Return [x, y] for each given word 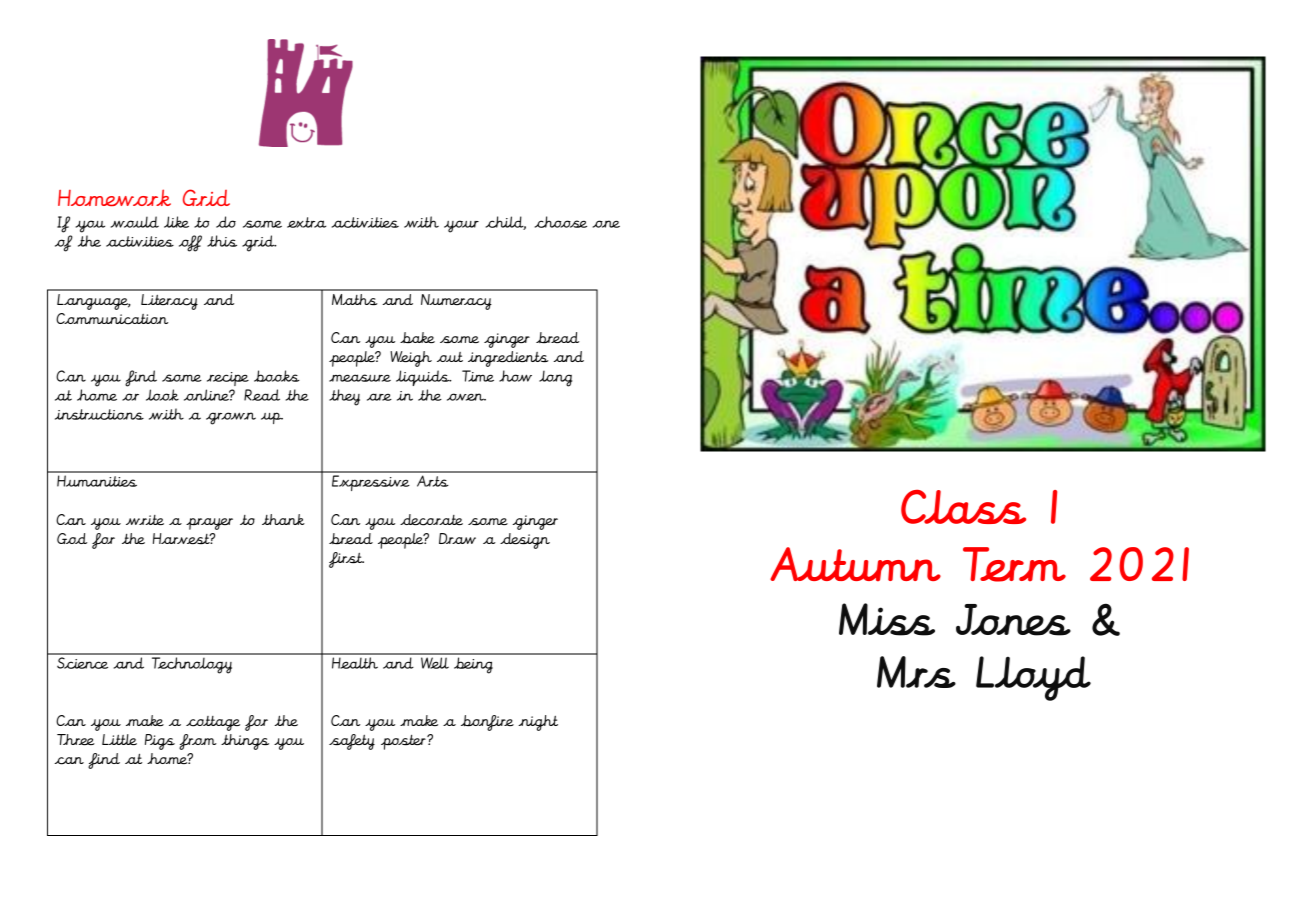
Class [963, 507]
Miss [887, 619]
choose [561, 222]
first [346, 560]
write [145, 520]
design [525, 541]
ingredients [508, 359]
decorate [431, 520]
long [555, 378]
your [461, 226]
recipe [228, 379]
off [190, 243]
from [198, 742]
